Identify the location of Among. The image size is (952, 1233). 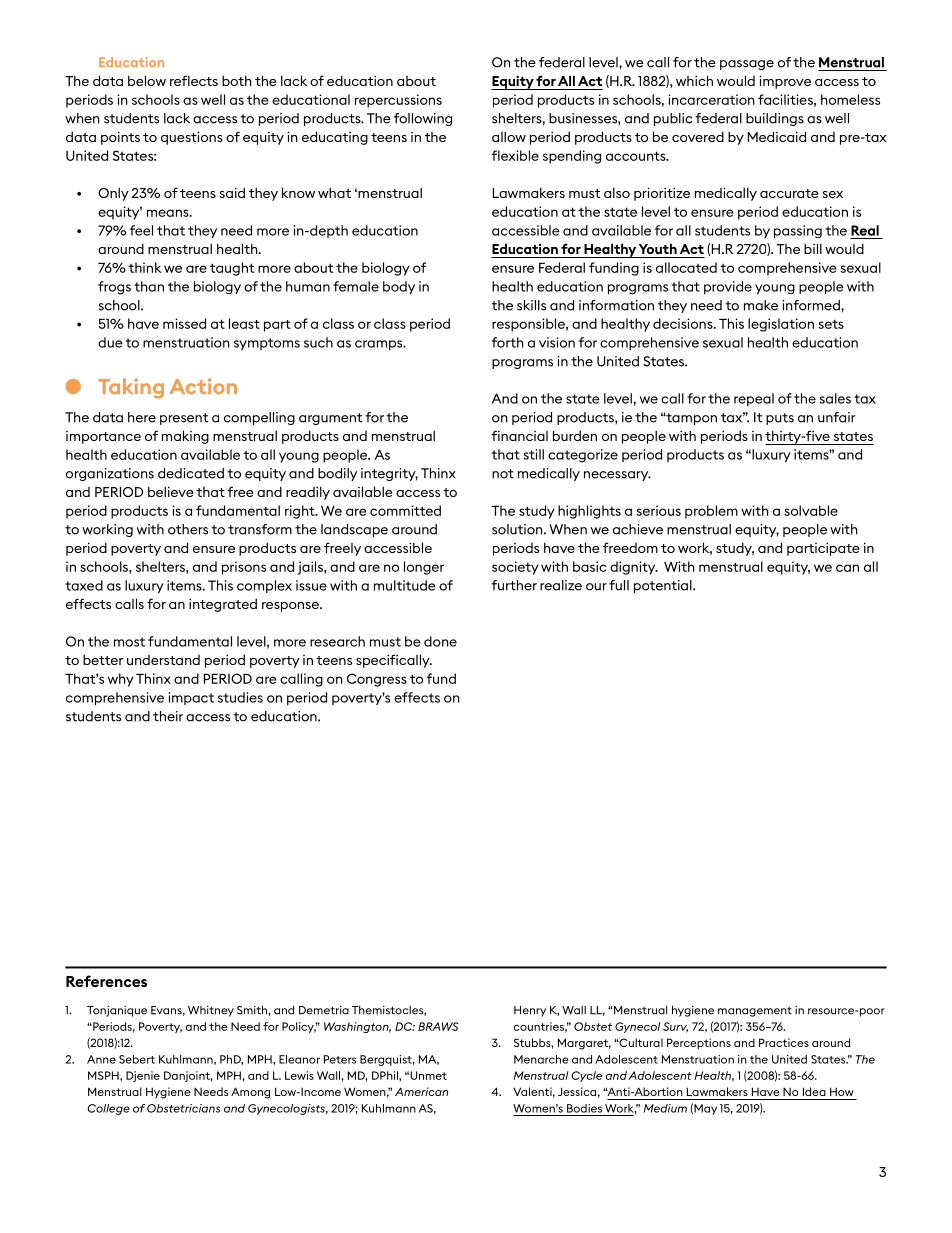
(250, 1093).
